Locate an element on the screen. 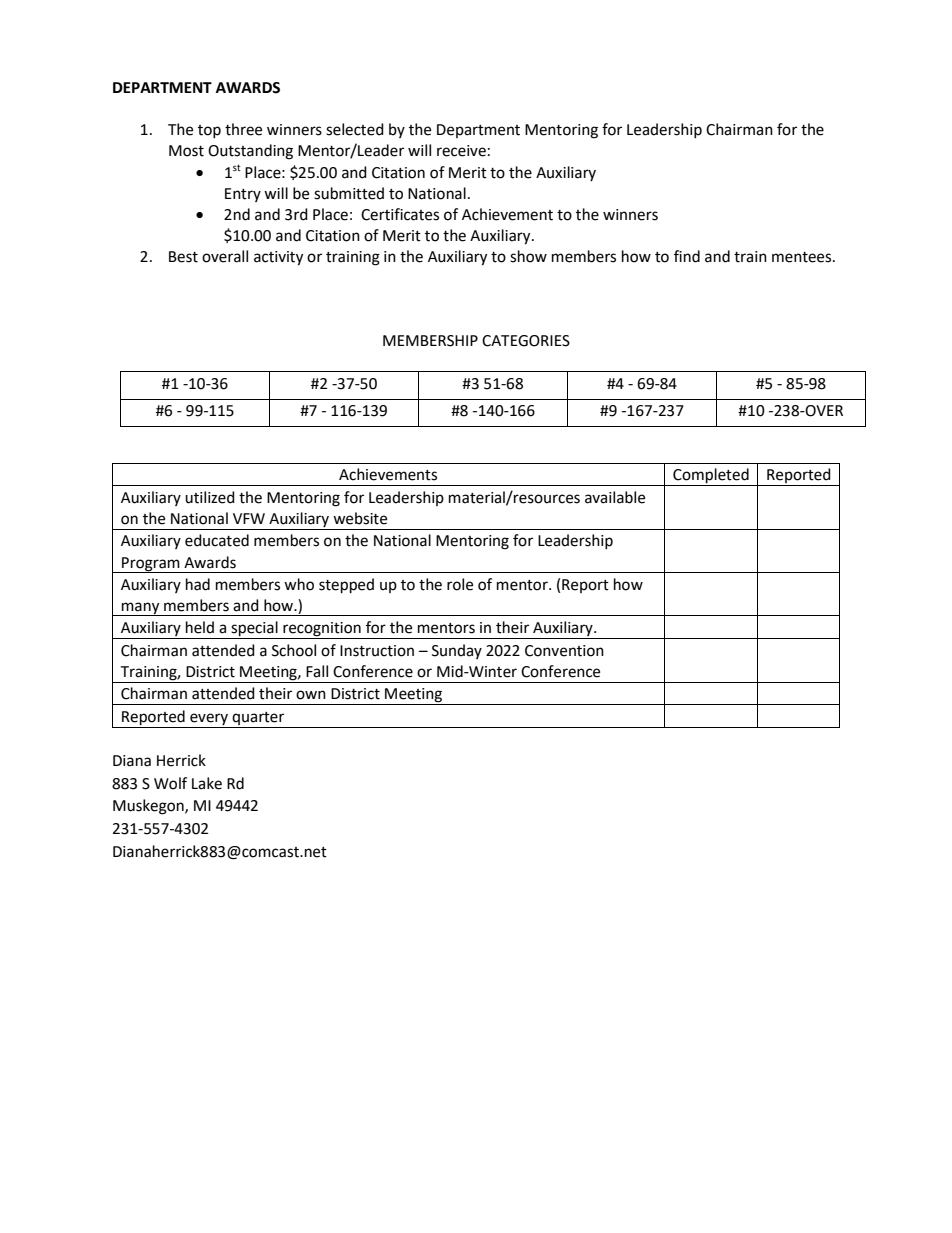 The height and width of the screenshot is (1233, 952). utilized is located at coordinates (210, 497).
